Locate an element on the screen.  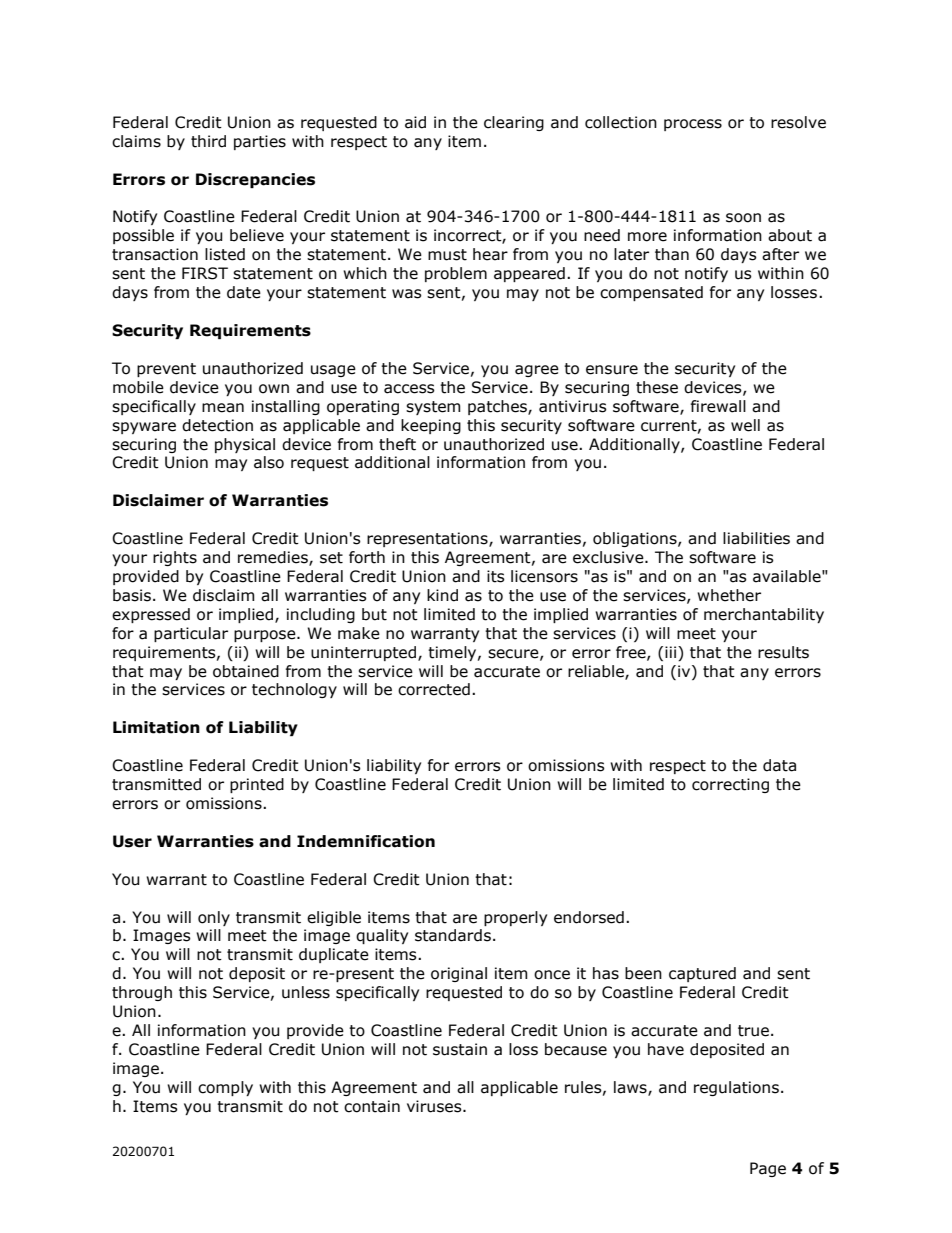
access is located at coordinates (409, 389).
